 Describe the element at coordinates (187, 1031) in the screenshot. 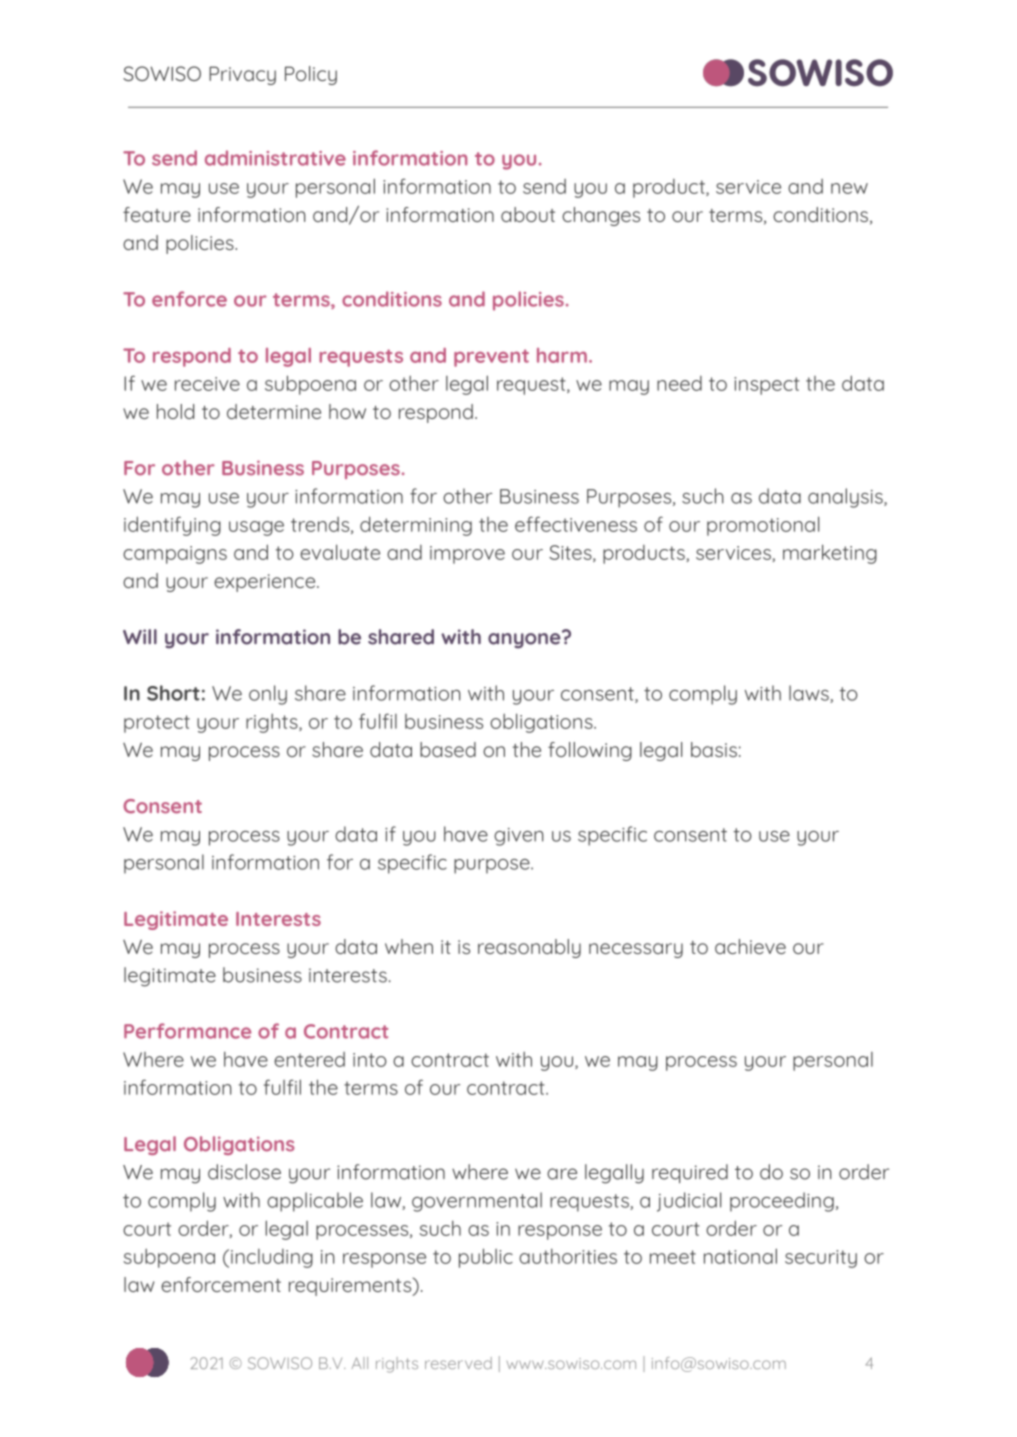

I see `Performance` at that location.
